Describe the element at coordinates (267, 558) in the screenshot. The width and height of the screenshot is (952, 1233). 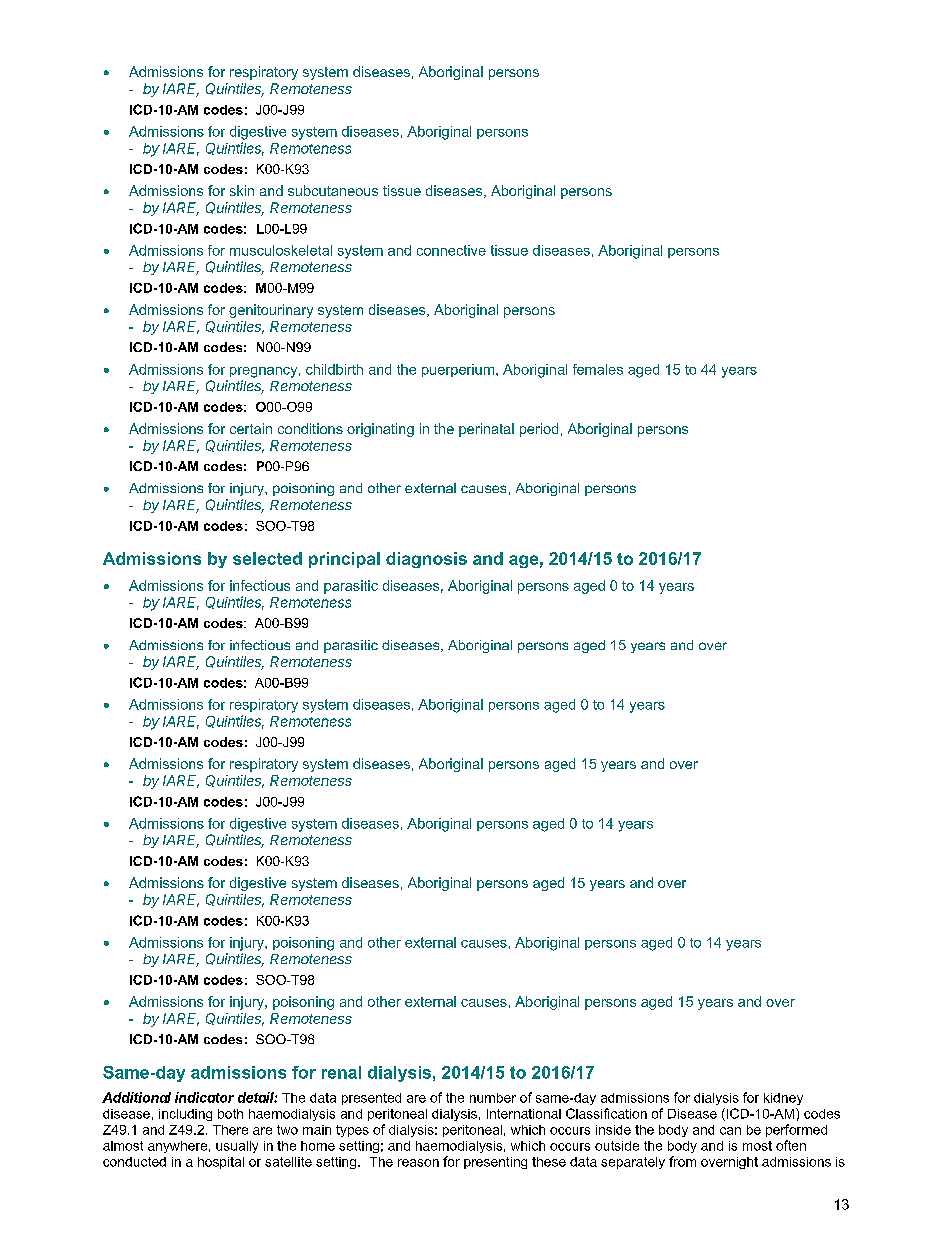
I see `selected` at that location.
